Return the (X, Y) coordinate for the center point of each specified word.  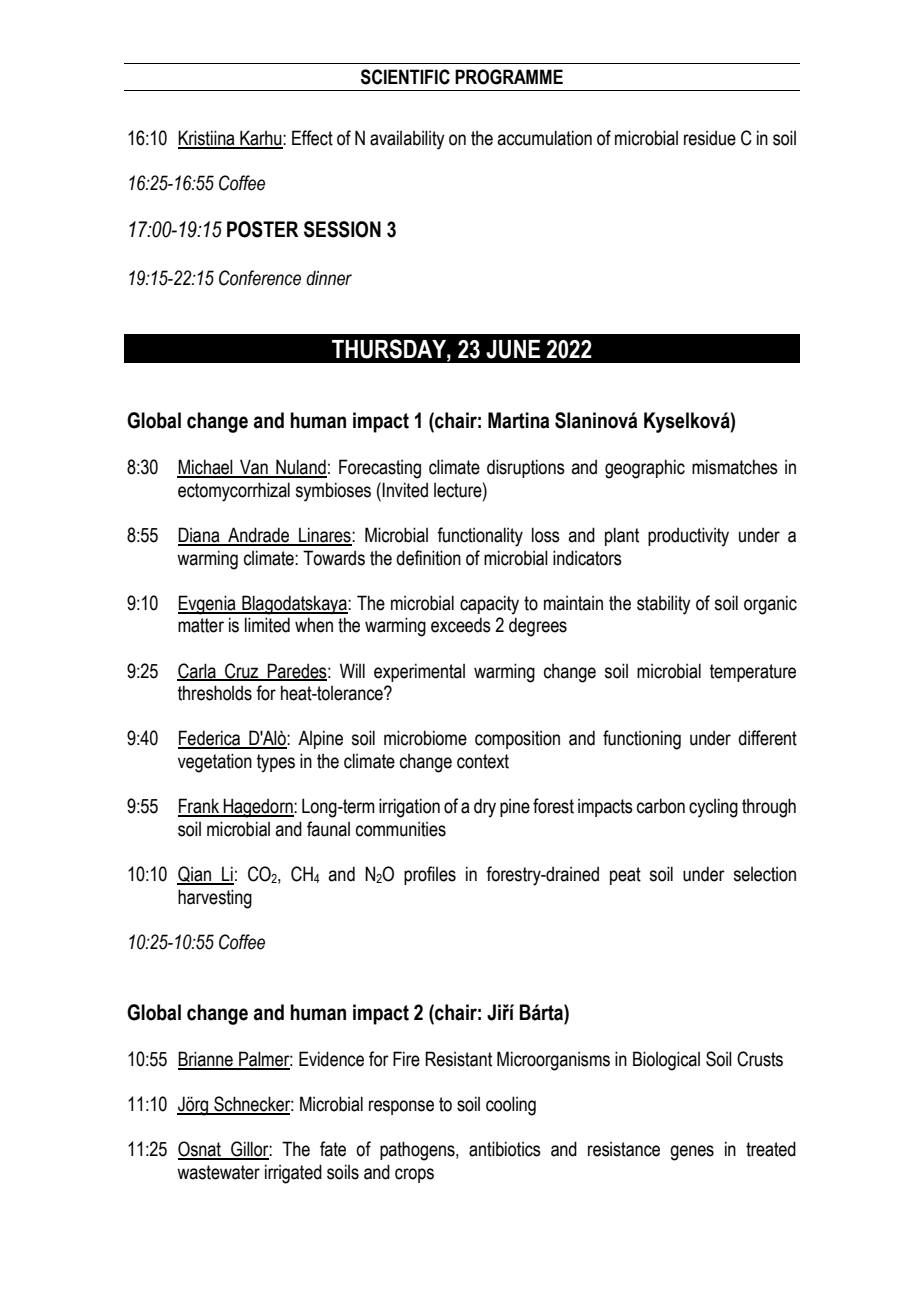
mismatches (735, 467)
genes (692, 1153)
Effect (312, 138)
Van (254, 468)
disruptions (526, 468)
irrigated (293, 1174)
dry (485, 808)
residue (710, 138)
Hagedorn (258, 808)
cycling (713, 808)
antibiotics (505, 1149)
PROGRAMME (509, 77)
